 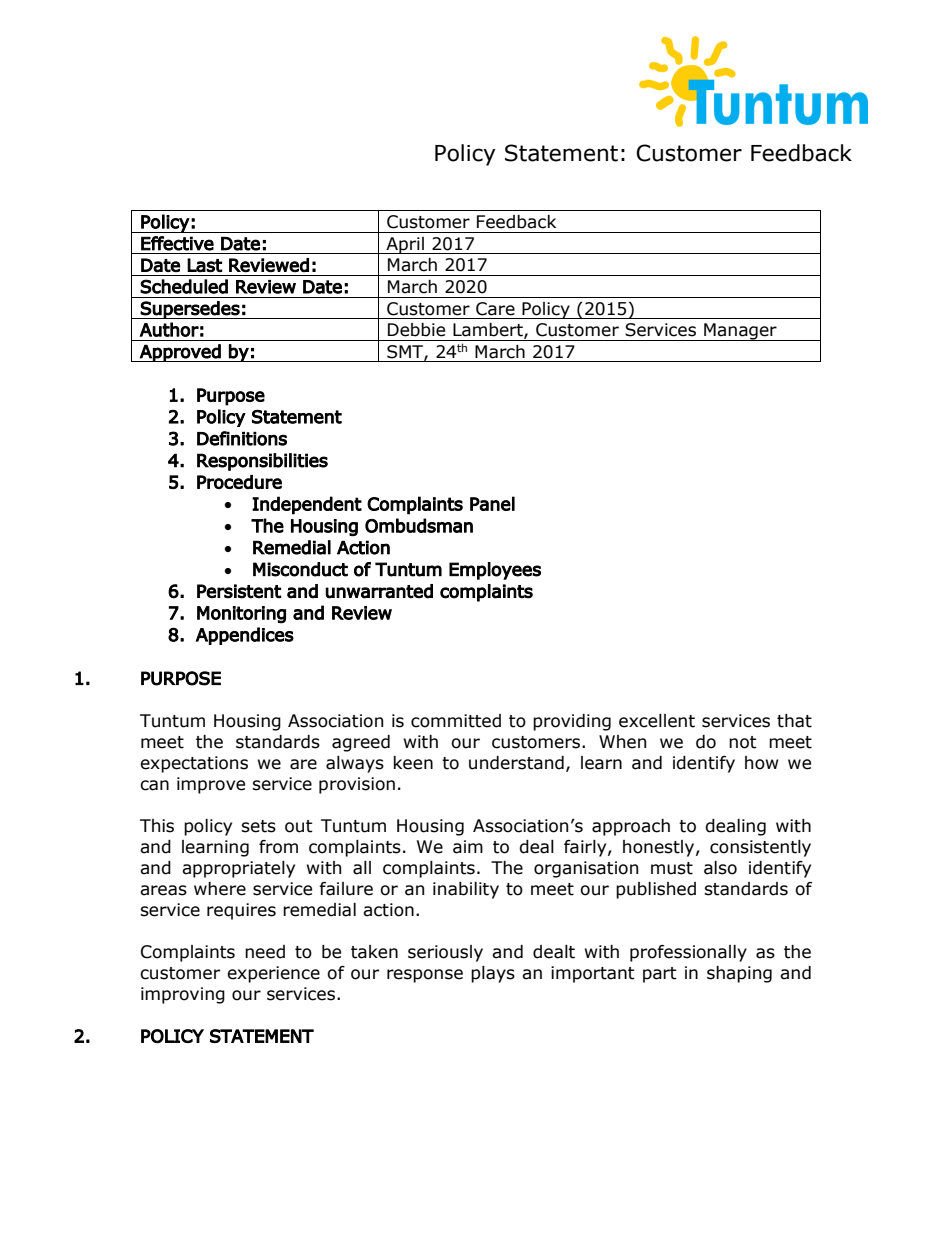 I want to click on Manager, so click(x=740, y=332).
